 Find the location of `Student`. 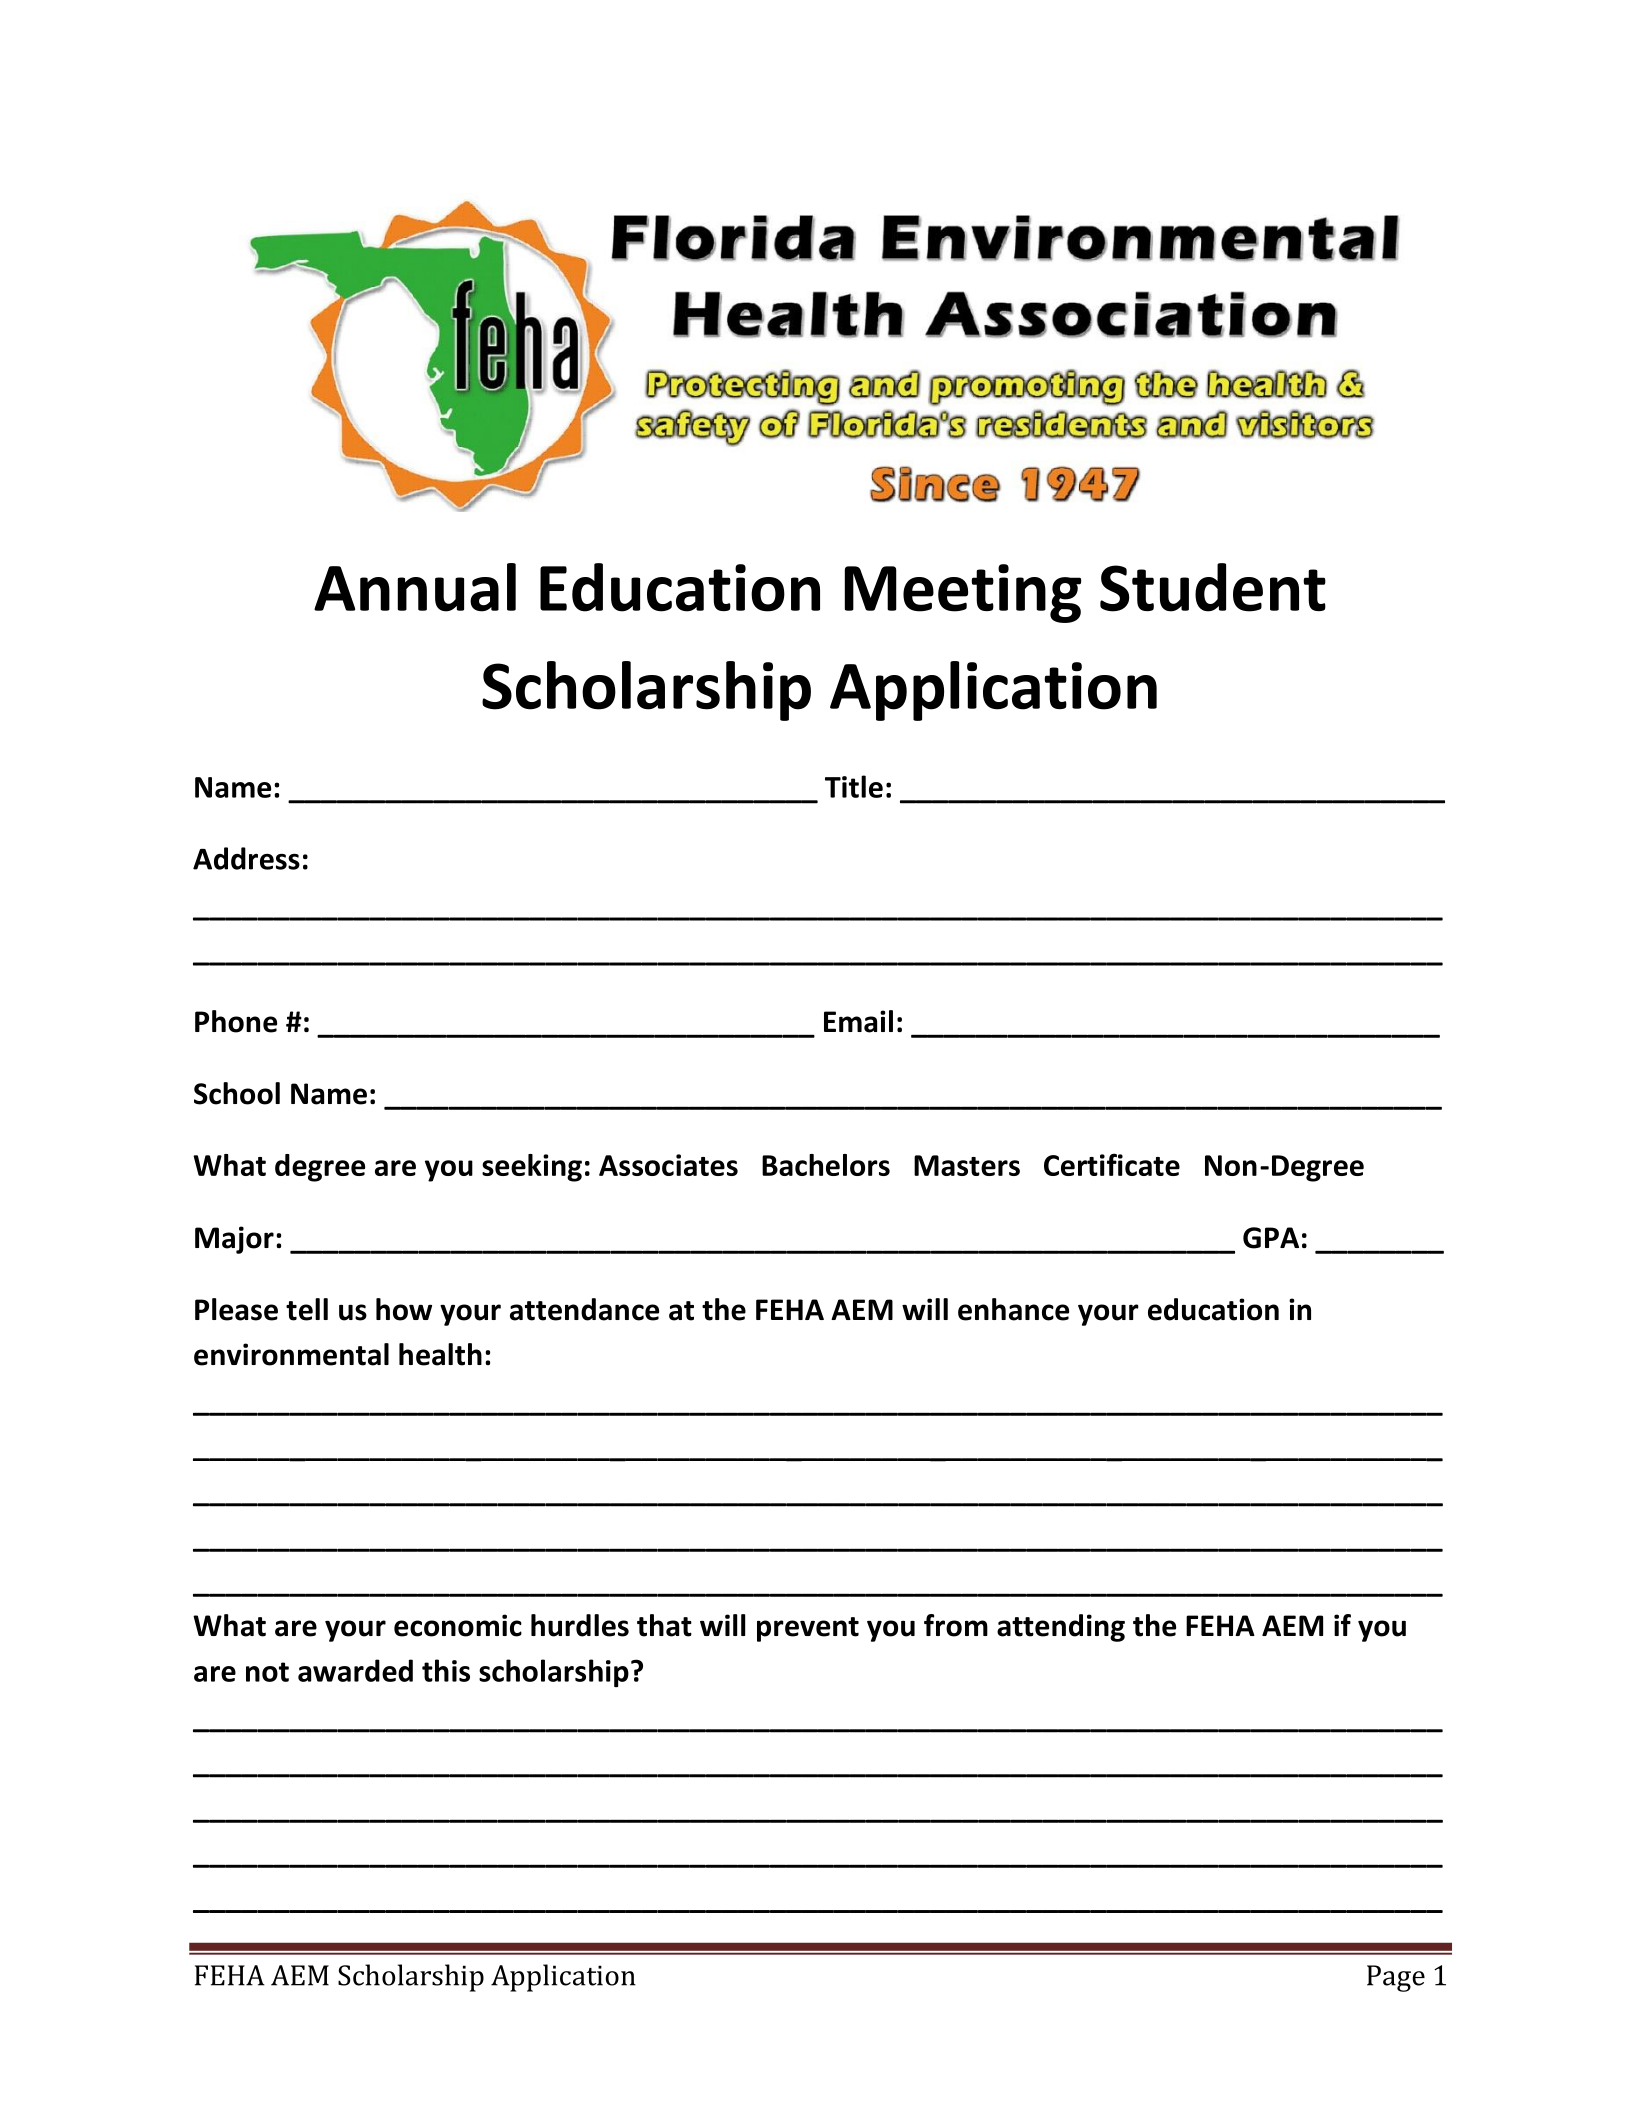

Student is located at coordinates (1213, 587).
